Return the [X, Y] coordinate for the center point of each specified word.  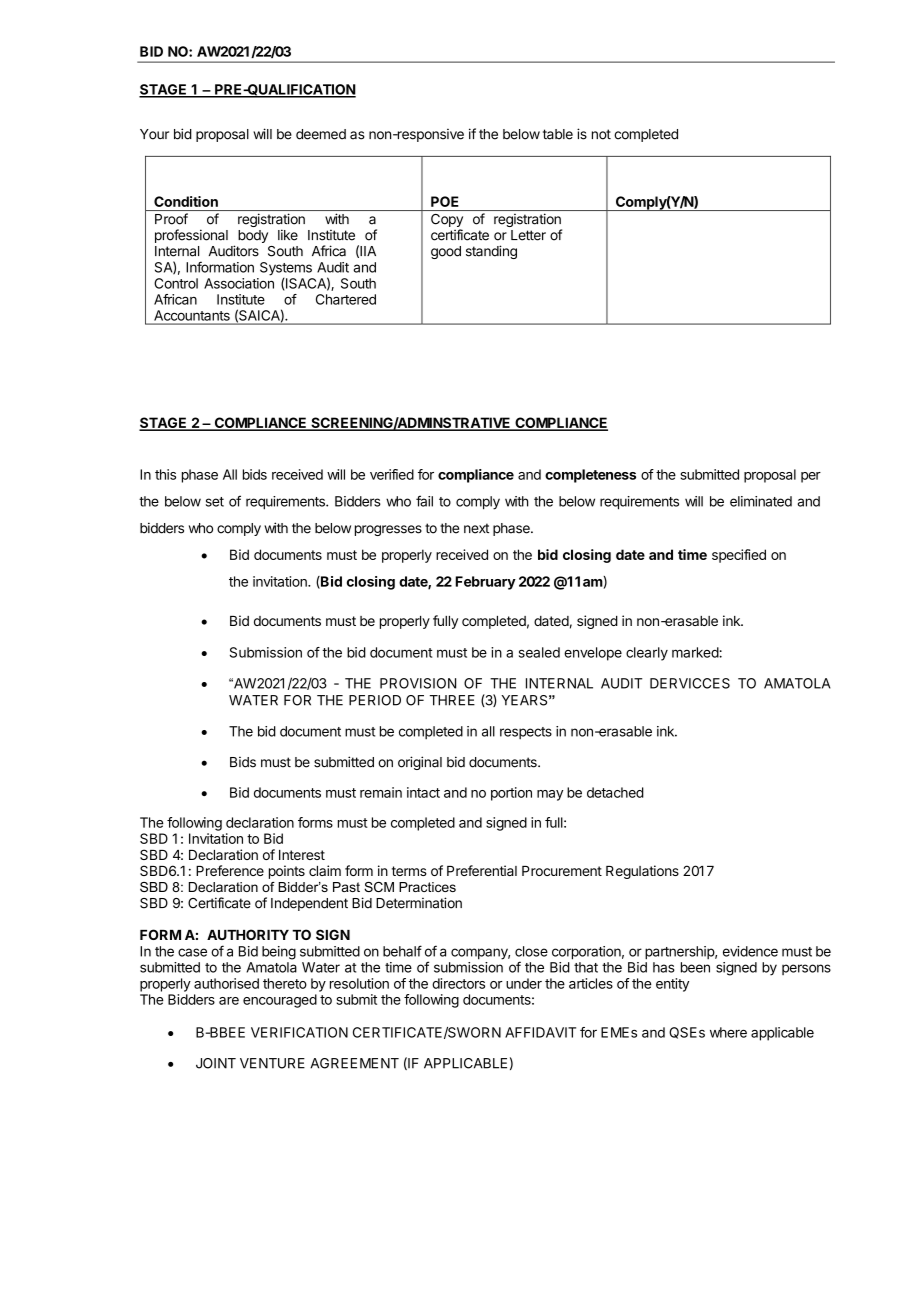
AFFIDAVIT [540, 1032]
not [601, 134]
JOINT [216, 1063]
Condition [186, 201]
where [728, 1032]
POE [445, 201]
